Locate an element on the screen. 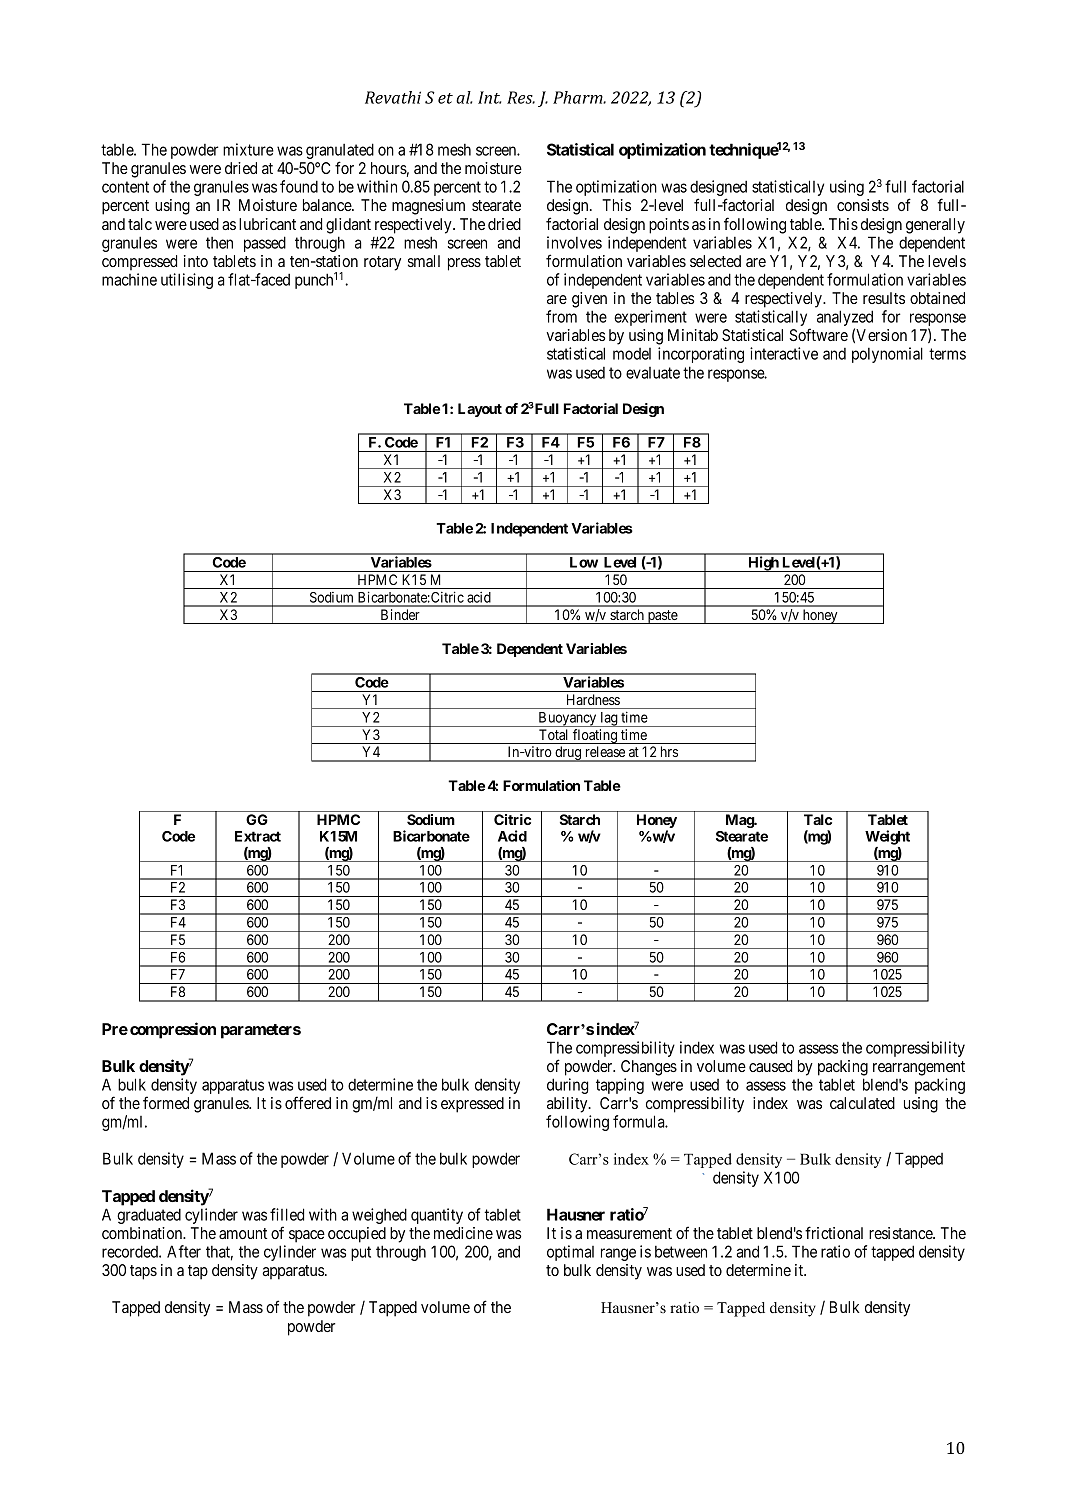  frictional is located at coordinates (834, 1232).
